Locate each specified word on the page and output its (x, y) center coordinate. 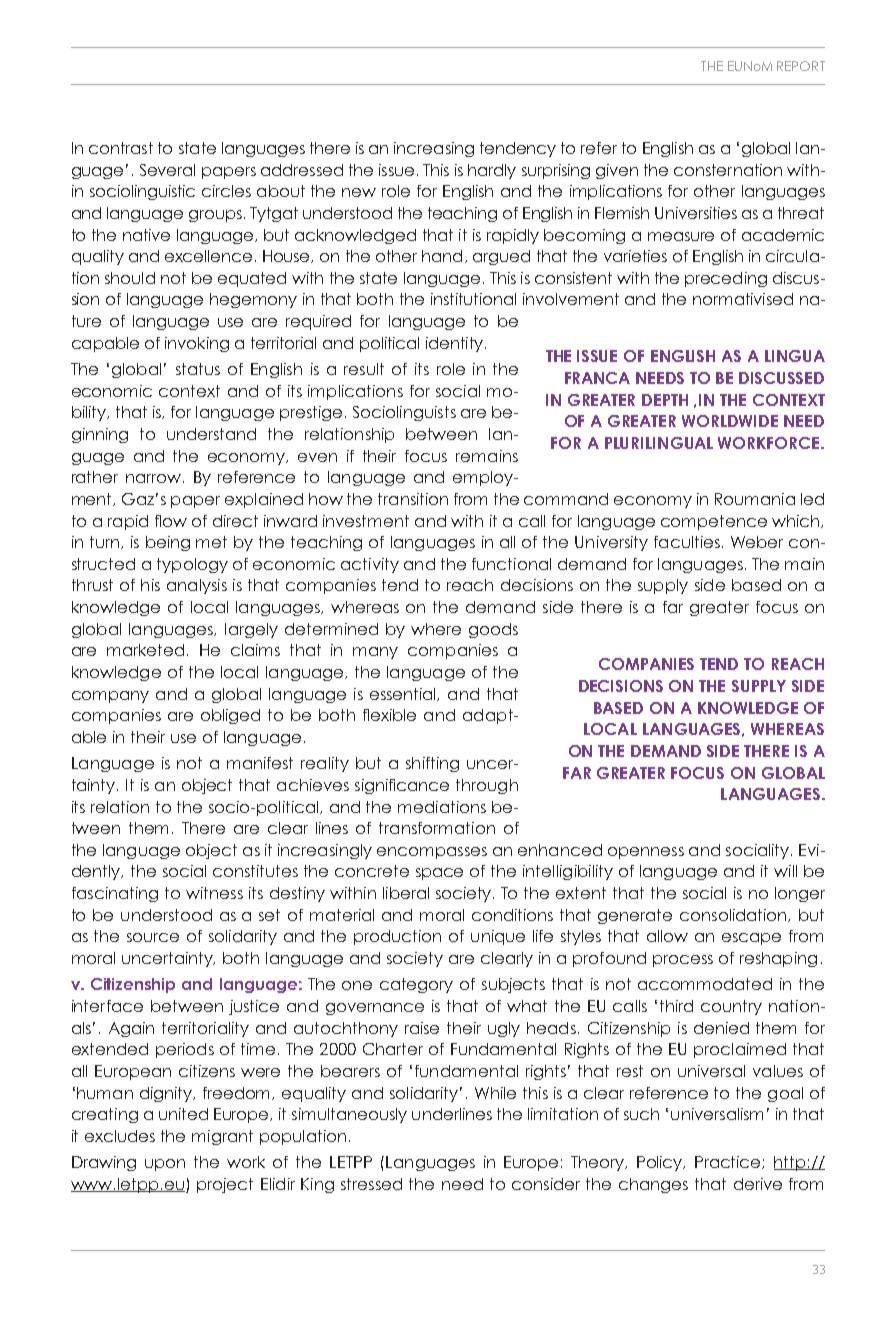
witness (214, 893)
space (439, 874)
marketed (145, 650)
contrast (121, 148)
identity (454, 344)
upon (165, 1165)
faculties (687, 542)
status (198, 369)
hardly (492, 171)
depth (665, 400)
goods (493, 630)
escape (751, 939)
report (801, 66)
